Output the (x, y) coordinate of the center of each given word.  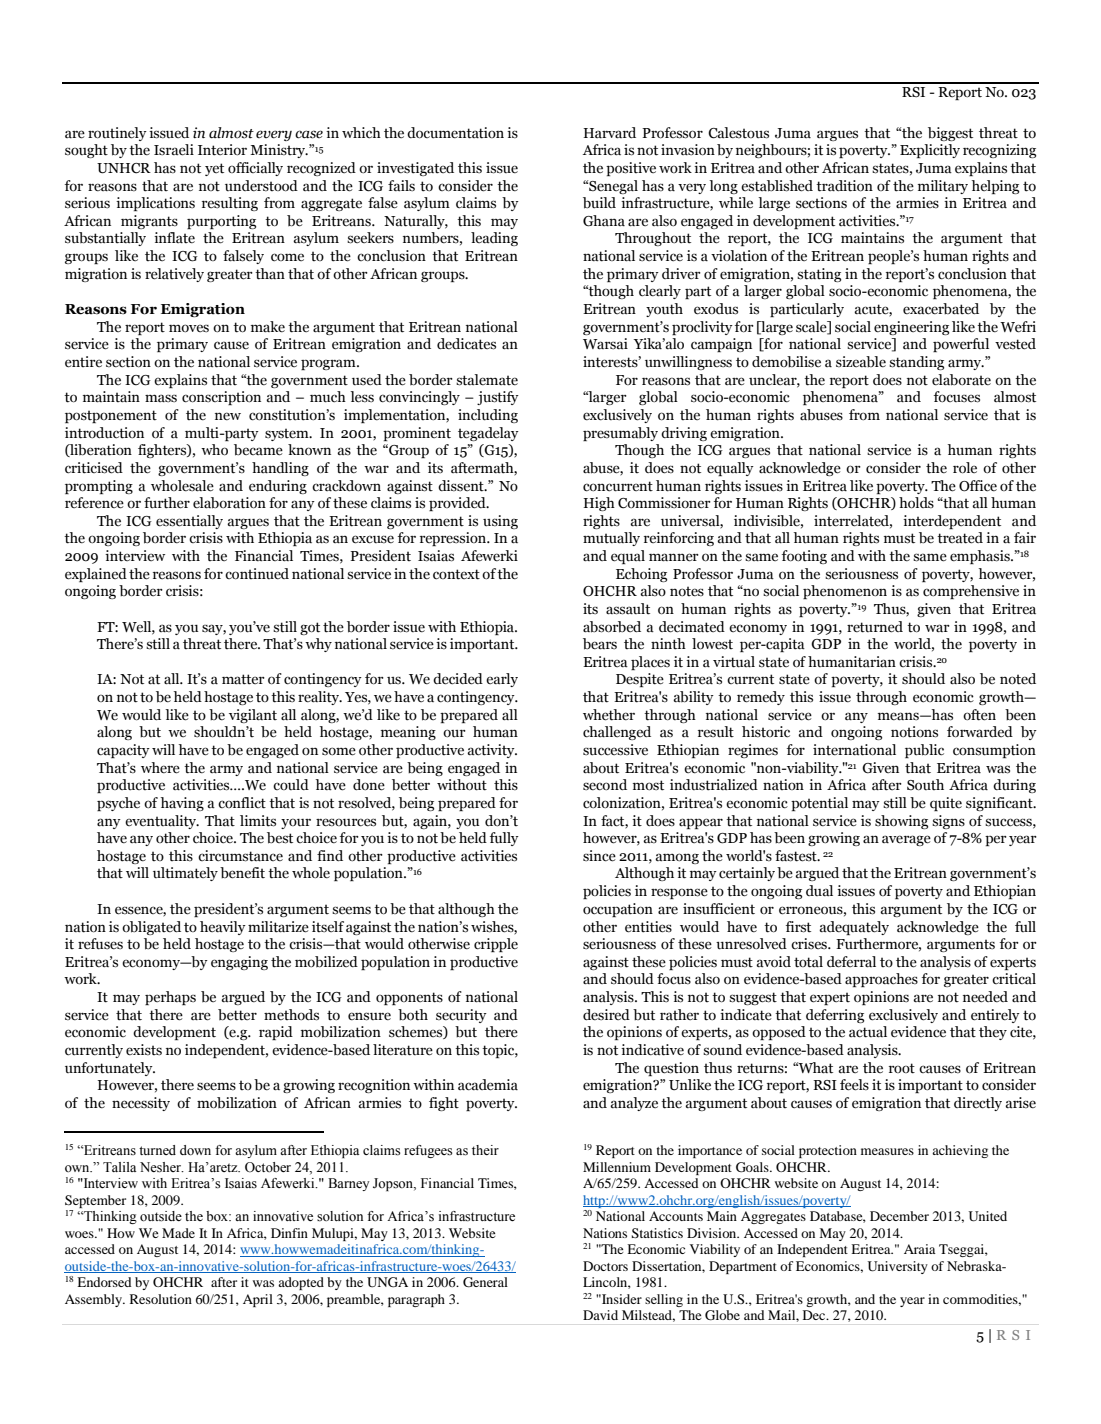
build (599, 203)
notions (914, 732)
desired (606, 1015)
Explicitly (930, 151)
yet (214, 169)
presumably (620, 434)
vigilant (253, 716)
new (228, 416)
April (258, 1300)
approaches (881, 980)
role (965, 468)
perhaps (170, 998)
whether (609, 715)
